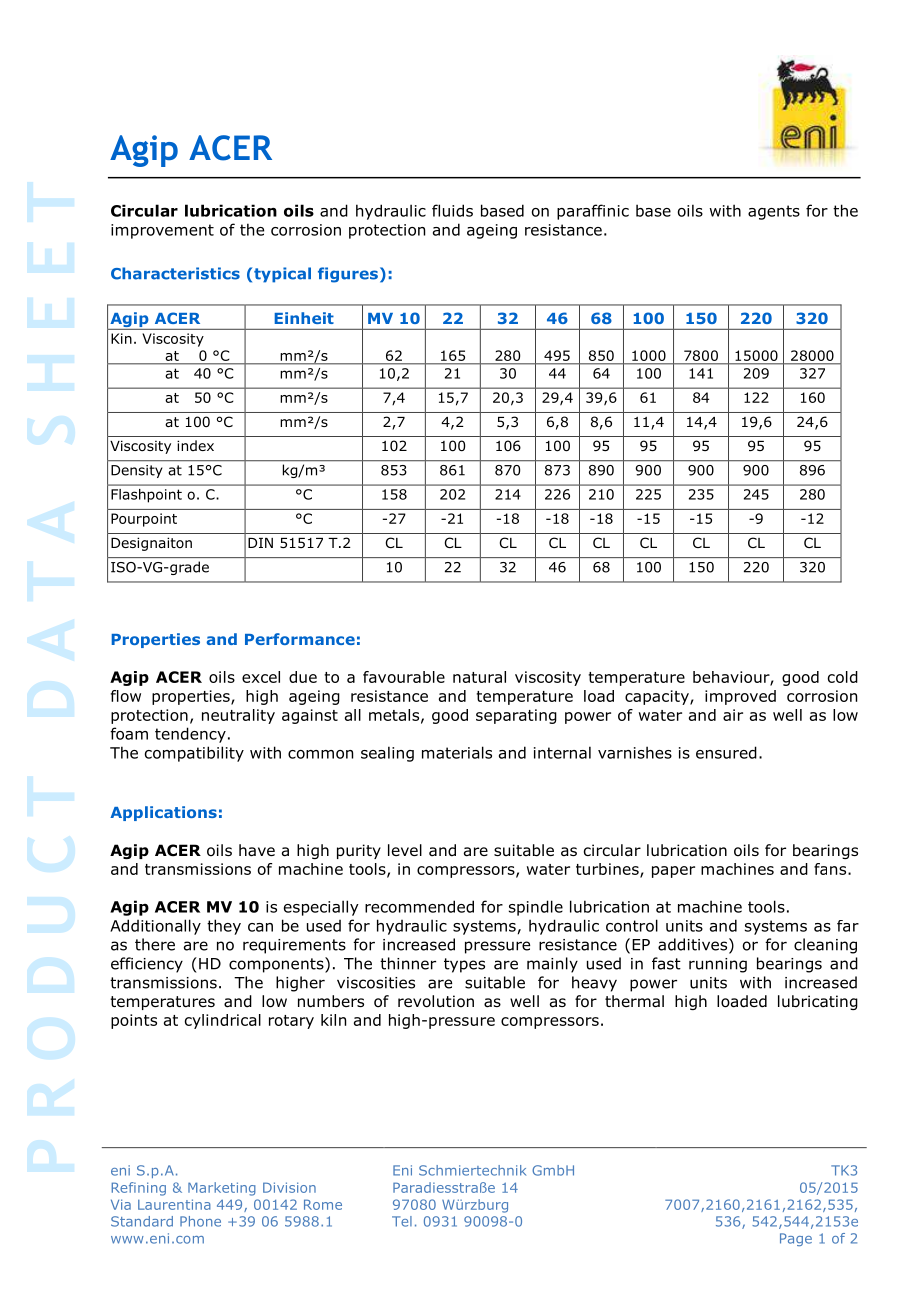 This document has width=924, height=1308. What do you see at coordinates (733, 715) in the document?
I see `air` at bounding box center [733, 715].
